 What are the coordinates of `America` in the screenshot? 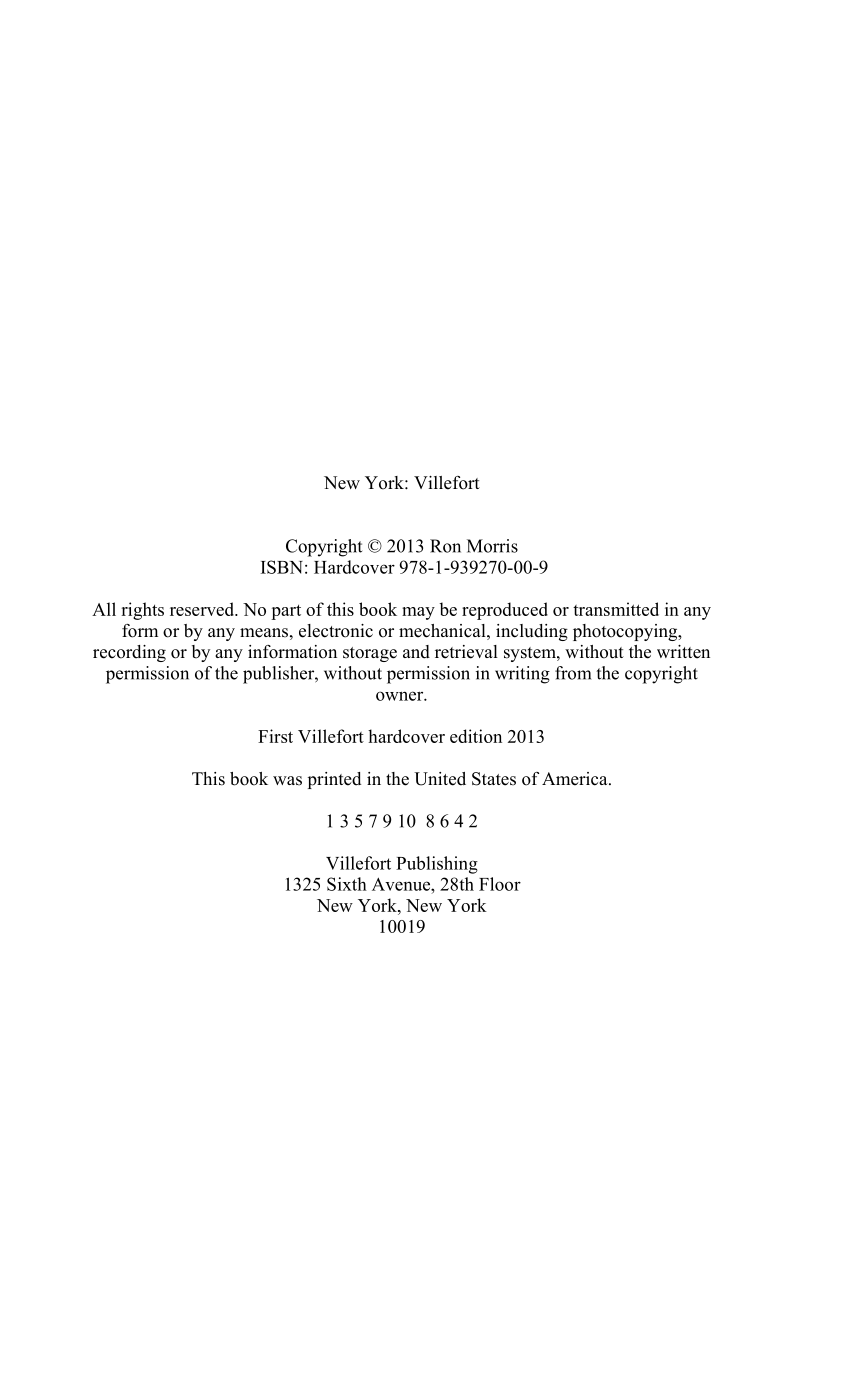 It's located at (576, 779).
